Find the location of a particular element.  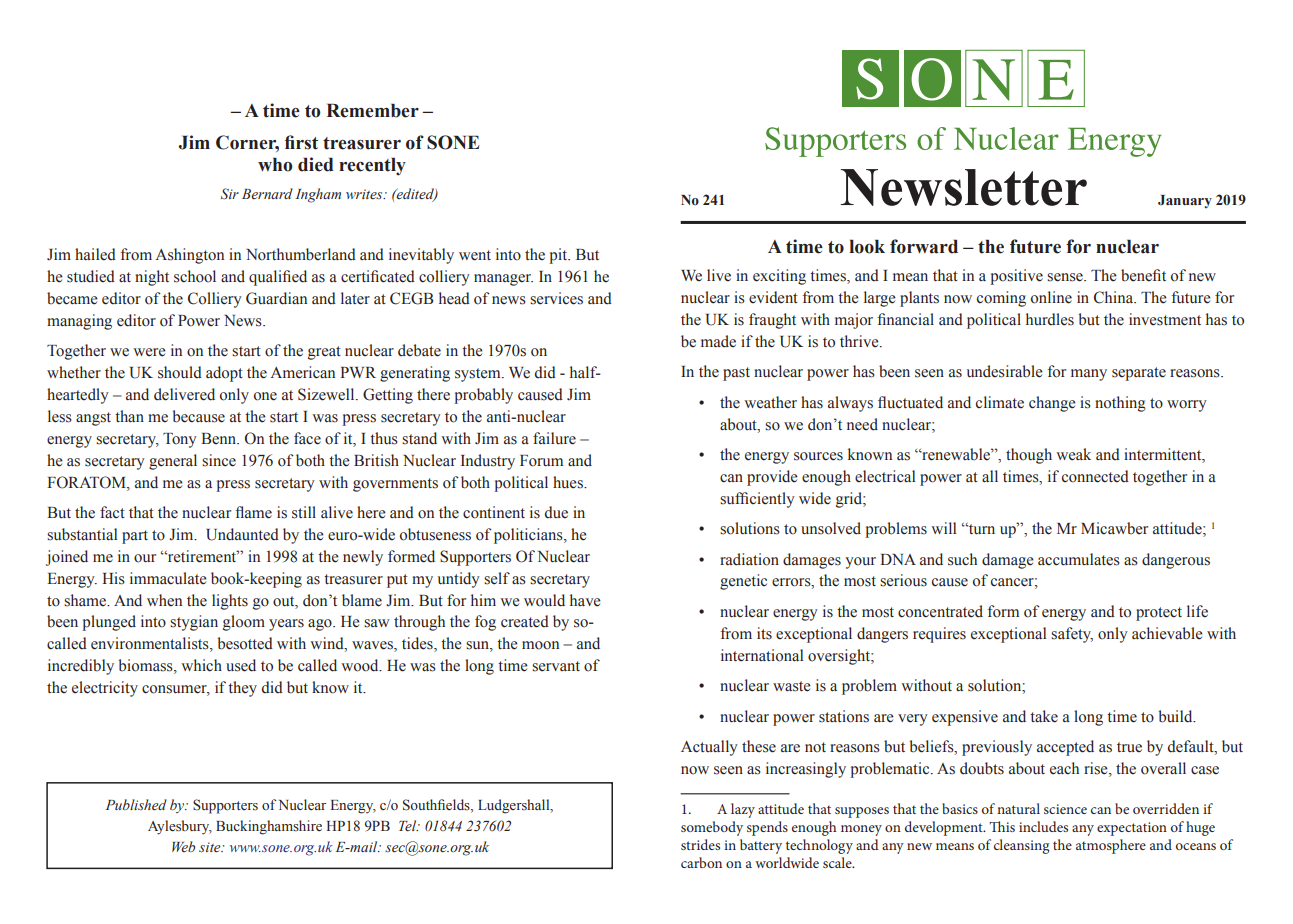

past is located at coordinates (736, 374).
